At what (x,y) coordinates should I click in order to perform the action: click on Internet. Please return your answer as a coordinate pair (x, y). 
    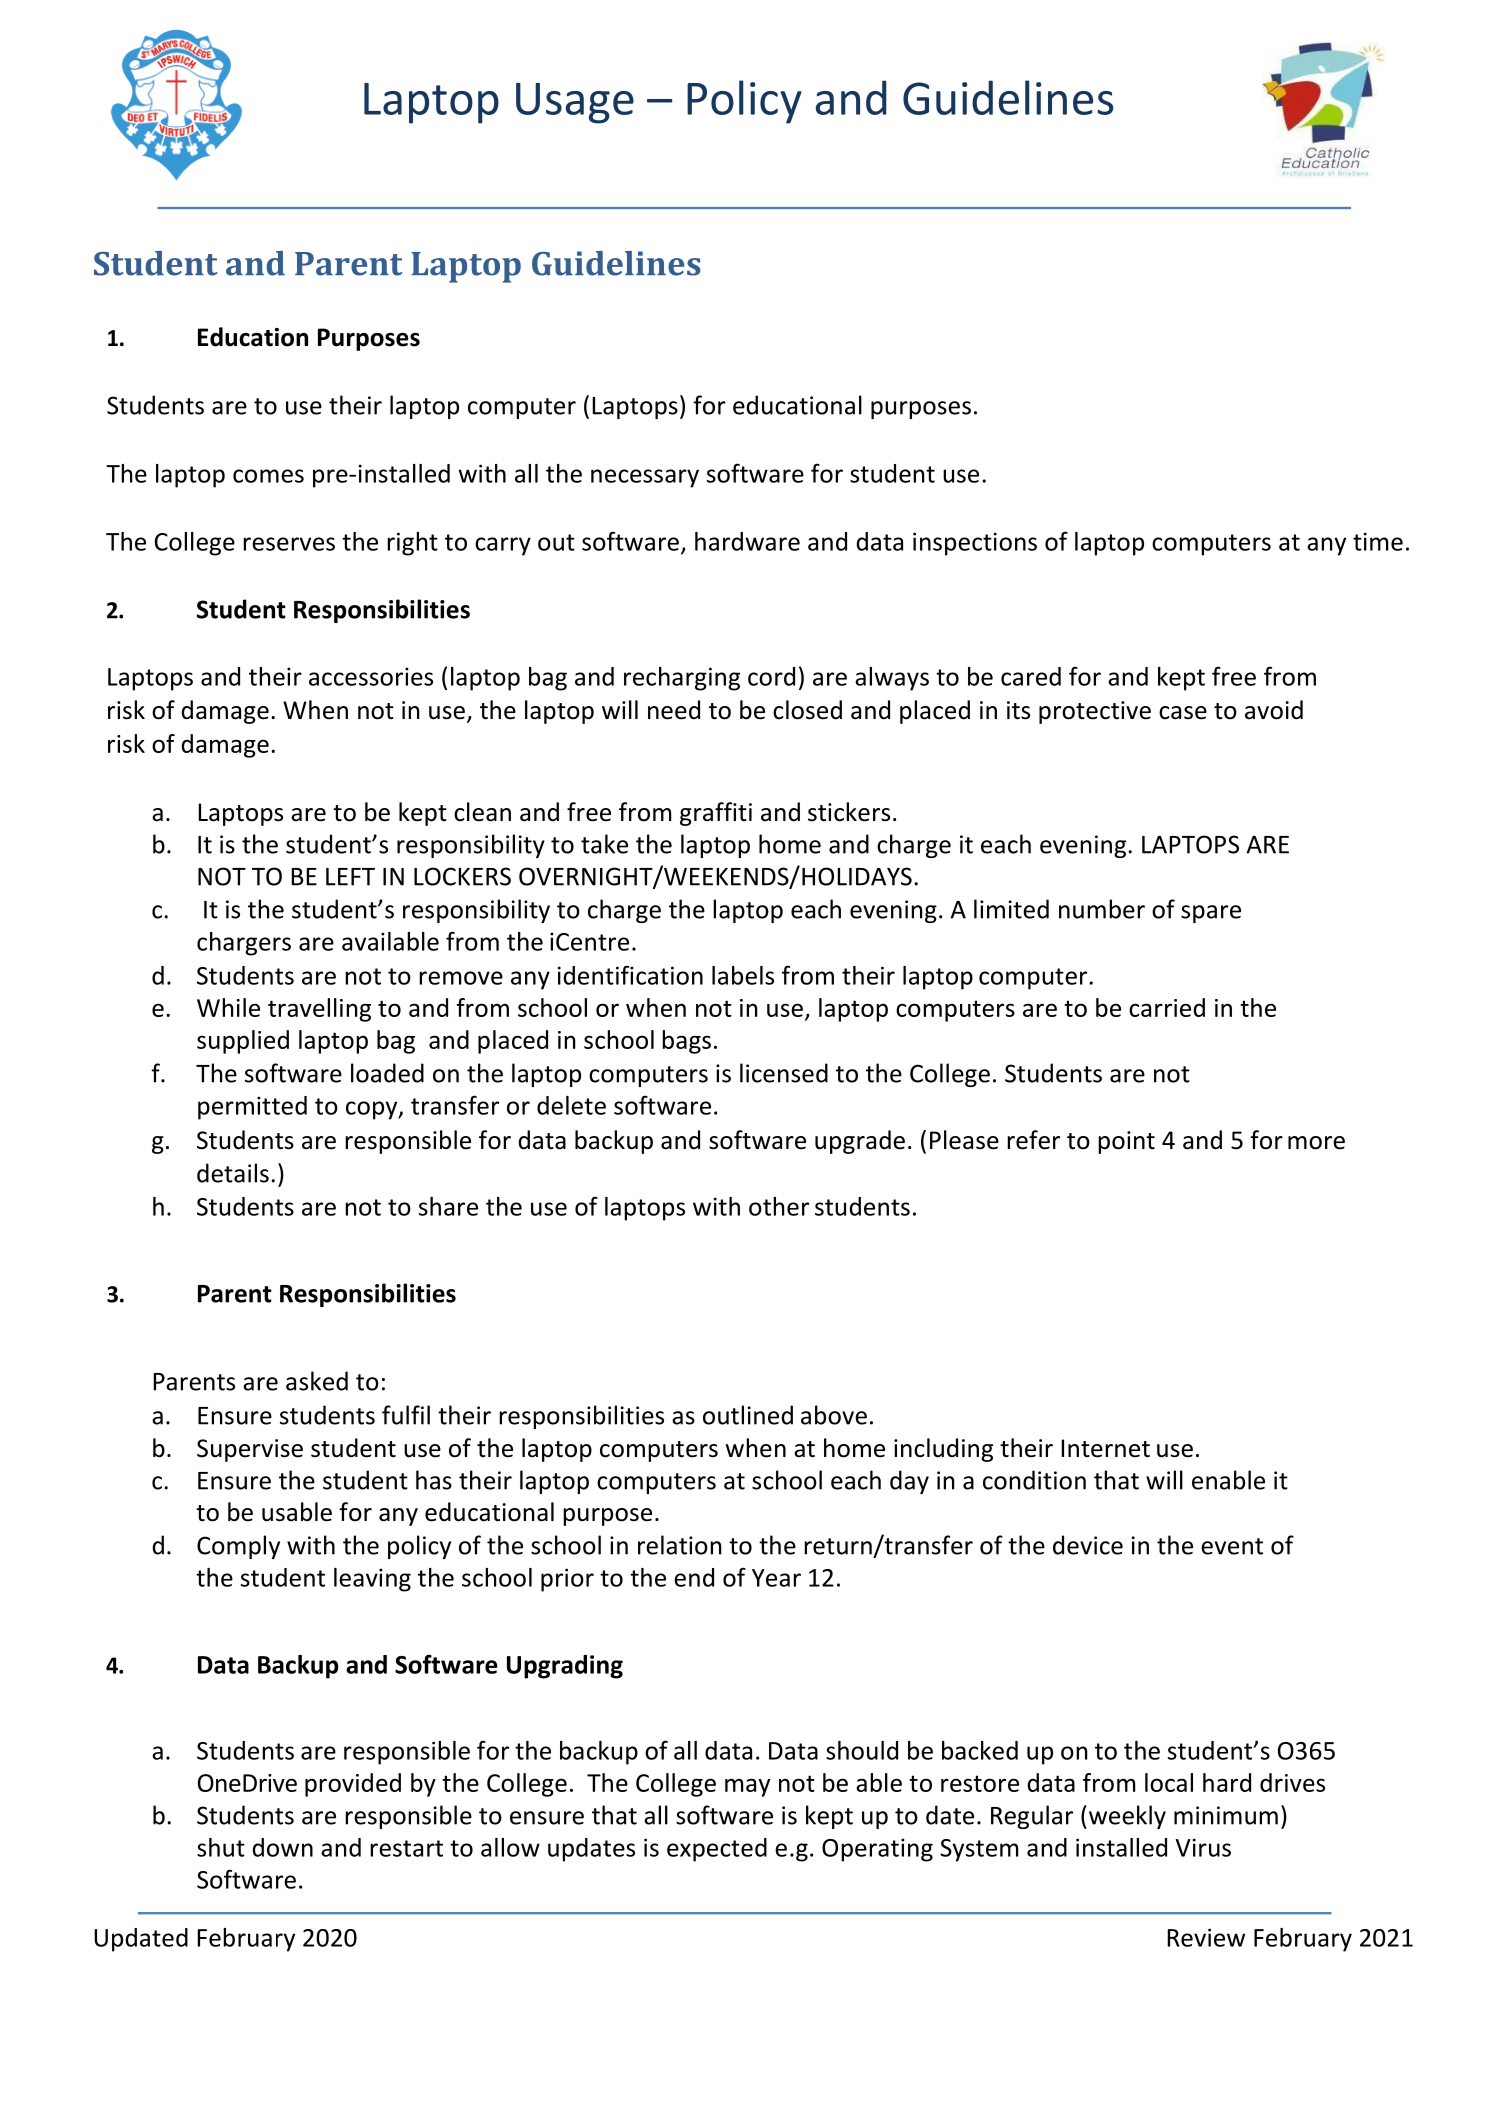
    Looking at the image, I should click on (1105, 1448).
